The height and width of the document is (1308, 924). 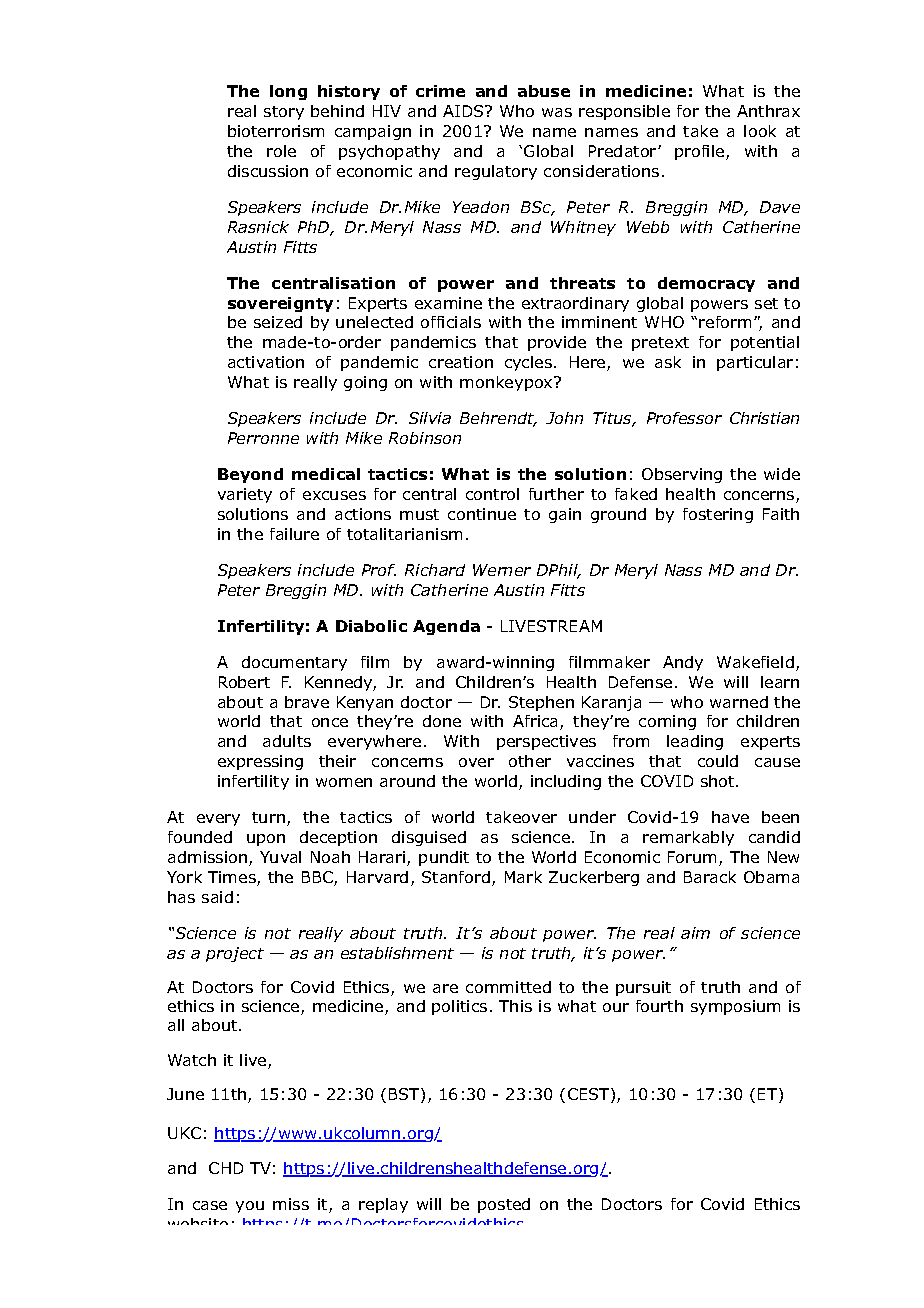 What do you see at coordinates (760, 131) in the document?
I see `look` at bounding box center [760, 131].
